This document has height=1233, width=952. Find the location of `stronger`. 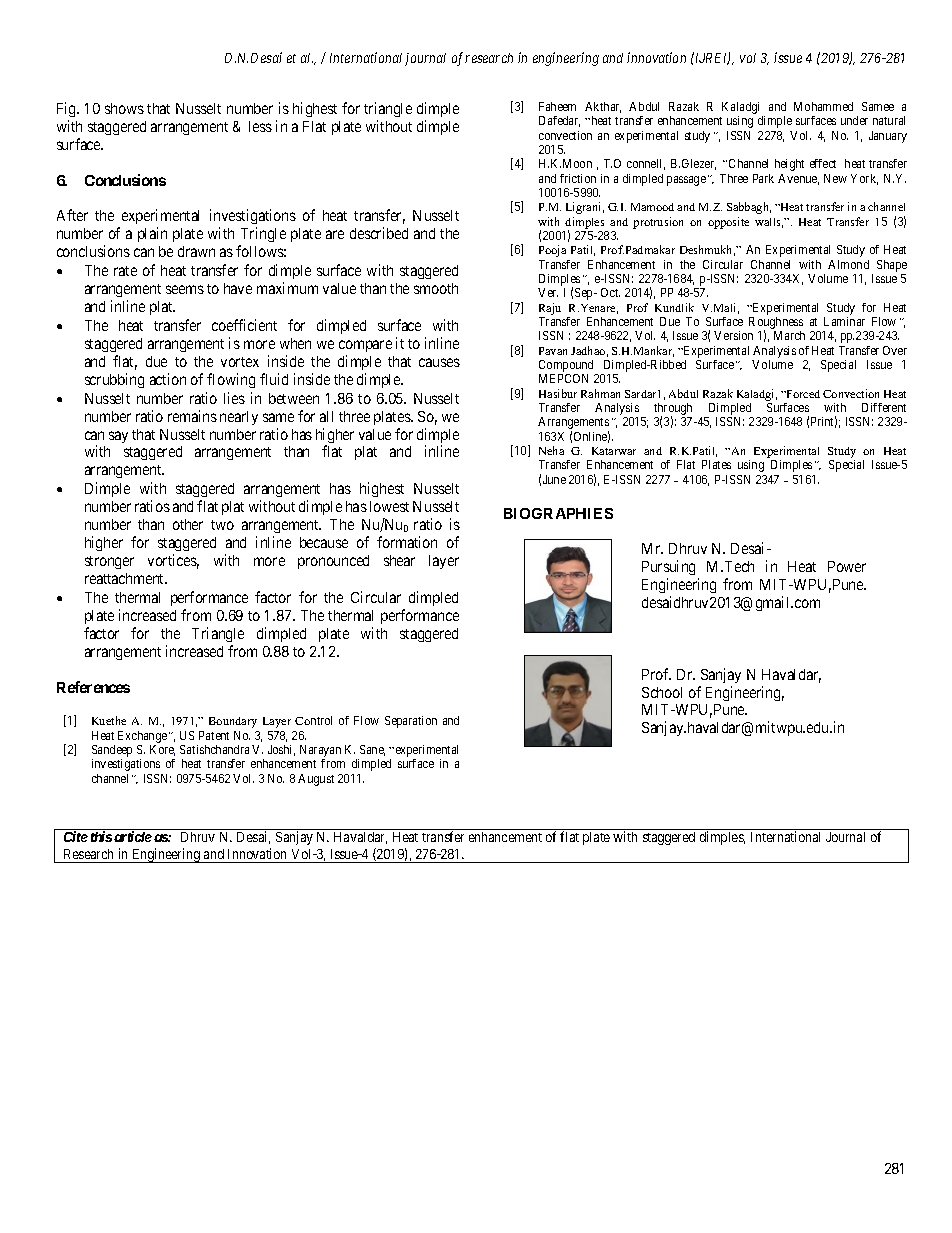

stronger is located at coordinates (109, 562).
